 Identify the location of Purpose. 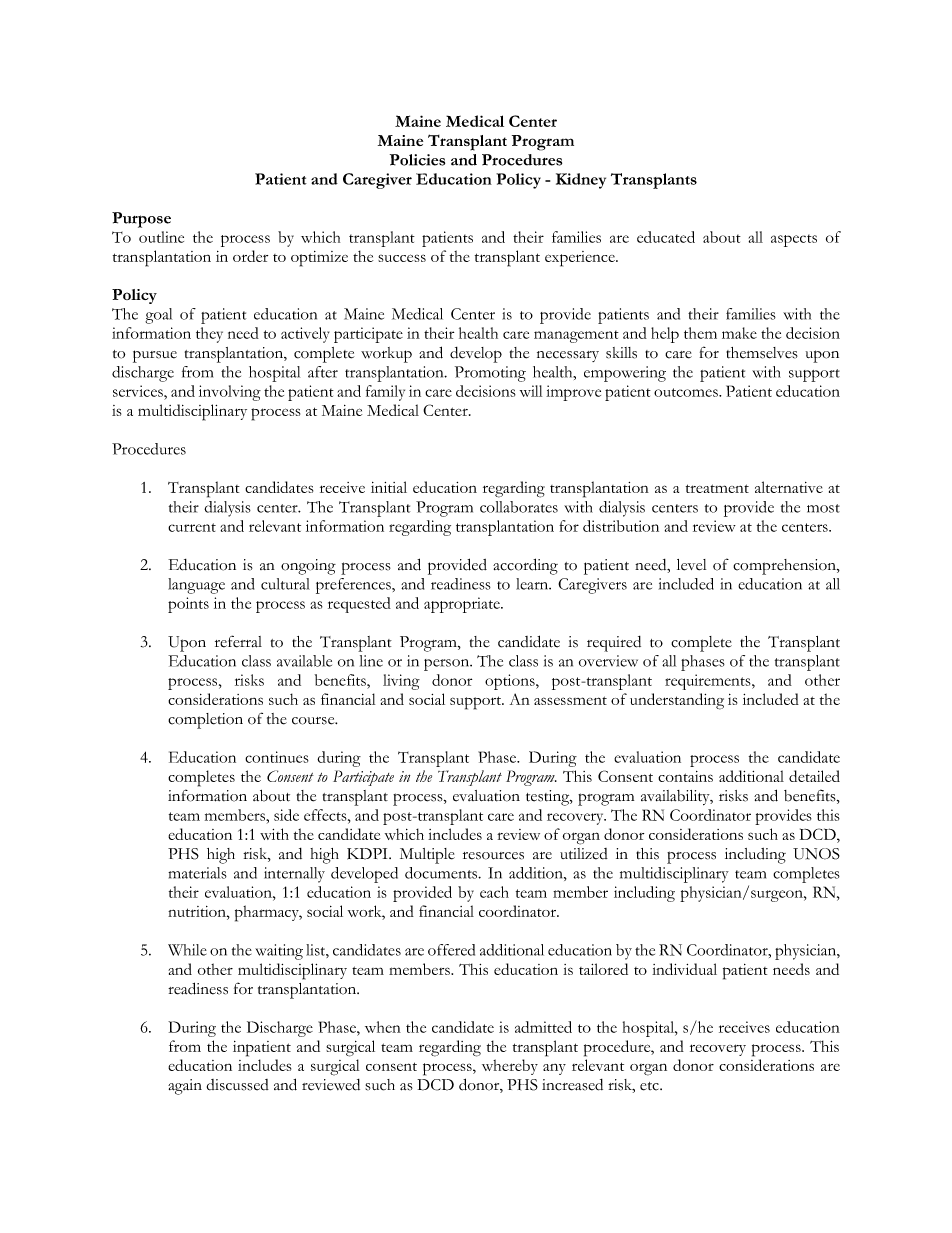
(141, 220).
